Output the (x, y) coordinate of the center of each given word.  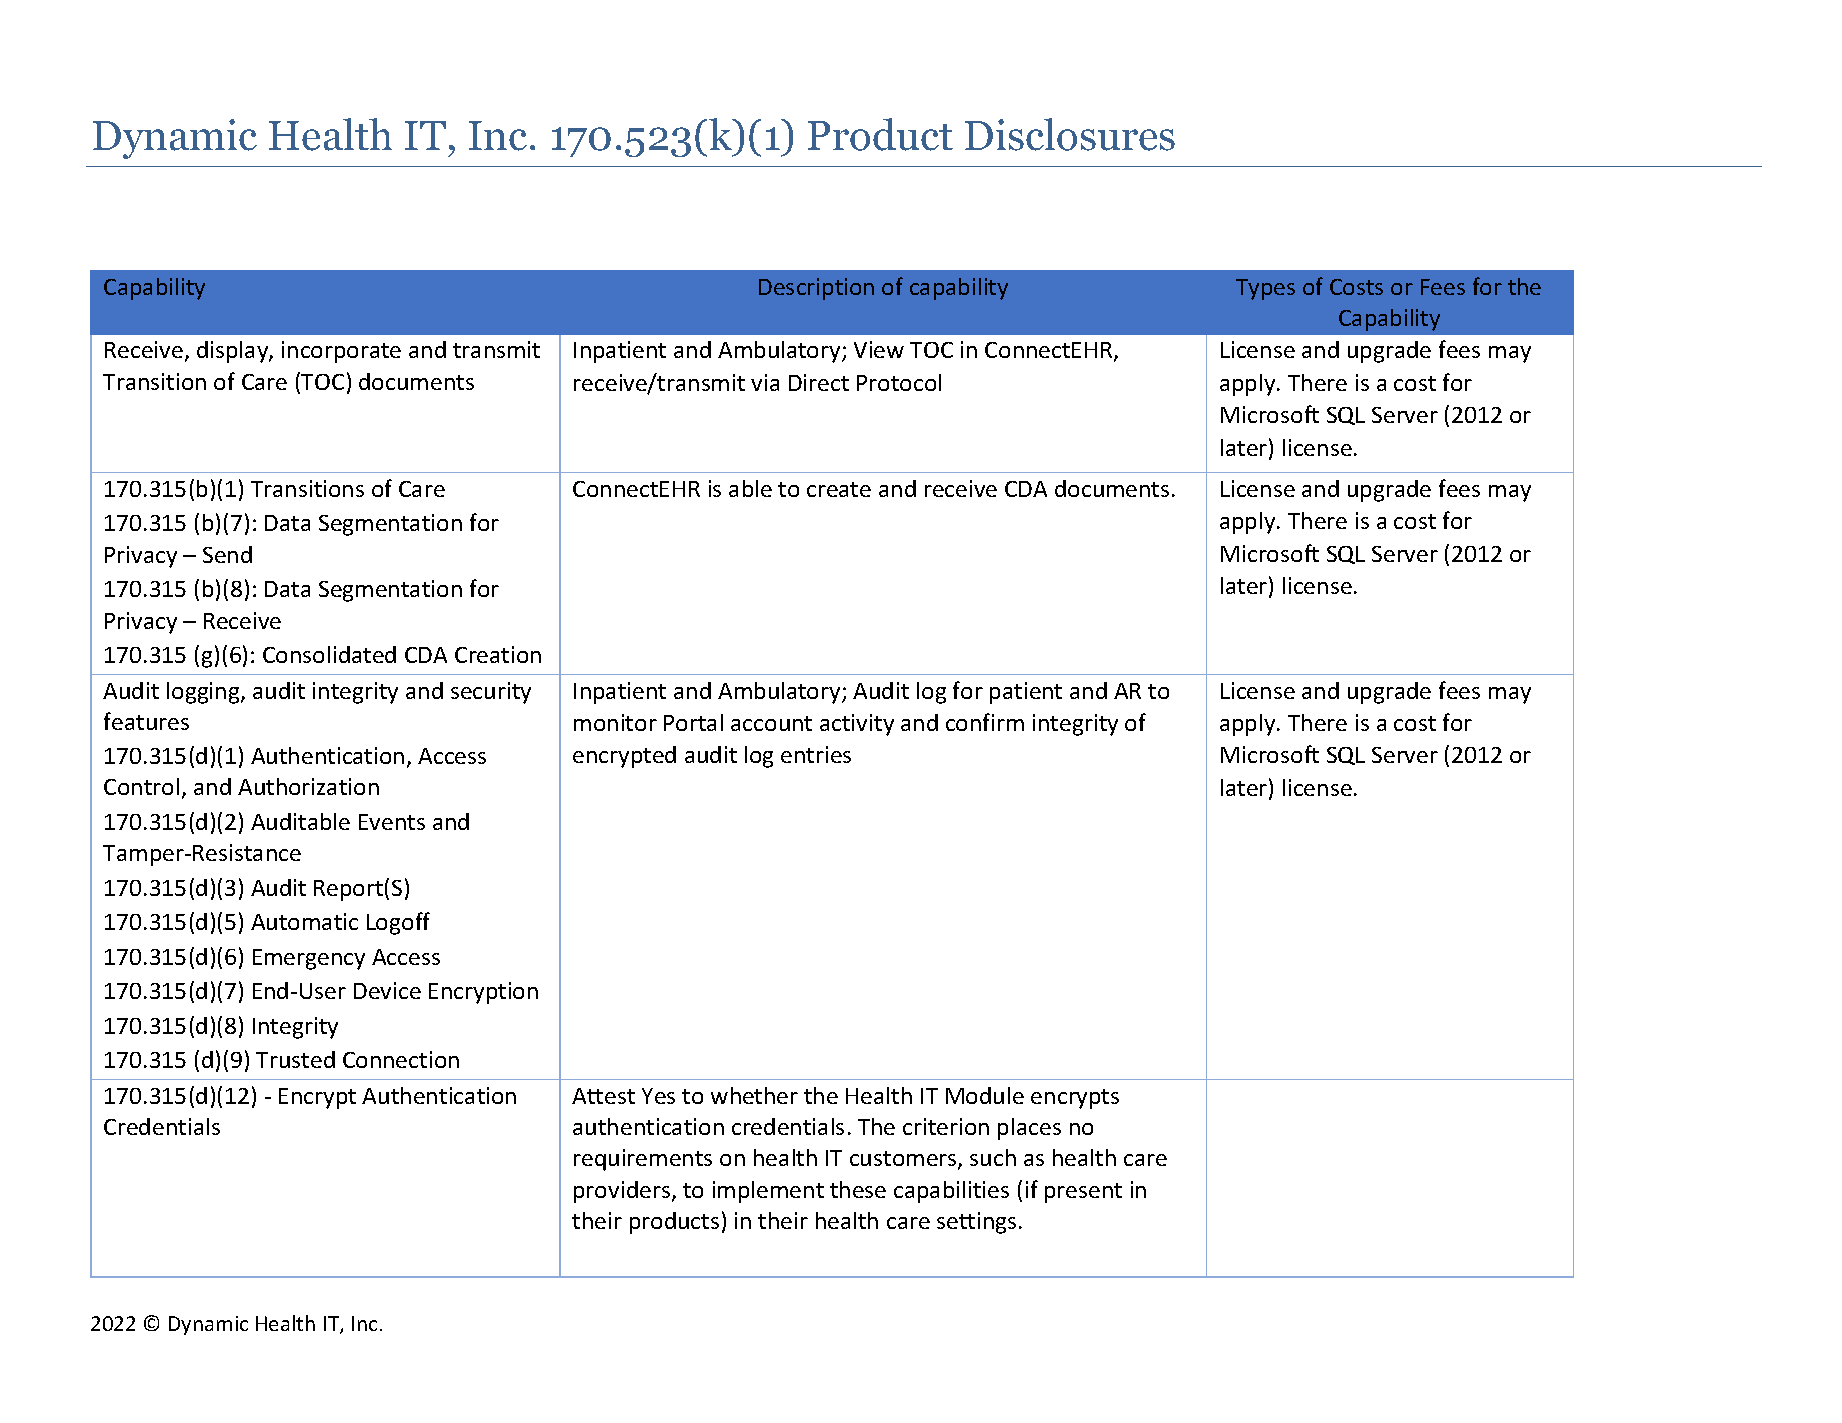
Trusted (295, 1059)
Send (227, 554)
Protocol (899, 382)
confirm (985, 722)
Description (816, 289)
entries (816, 754)
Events (392, 822)
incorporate (341, 352)
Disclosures (1070, 134)
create (839, 489)
